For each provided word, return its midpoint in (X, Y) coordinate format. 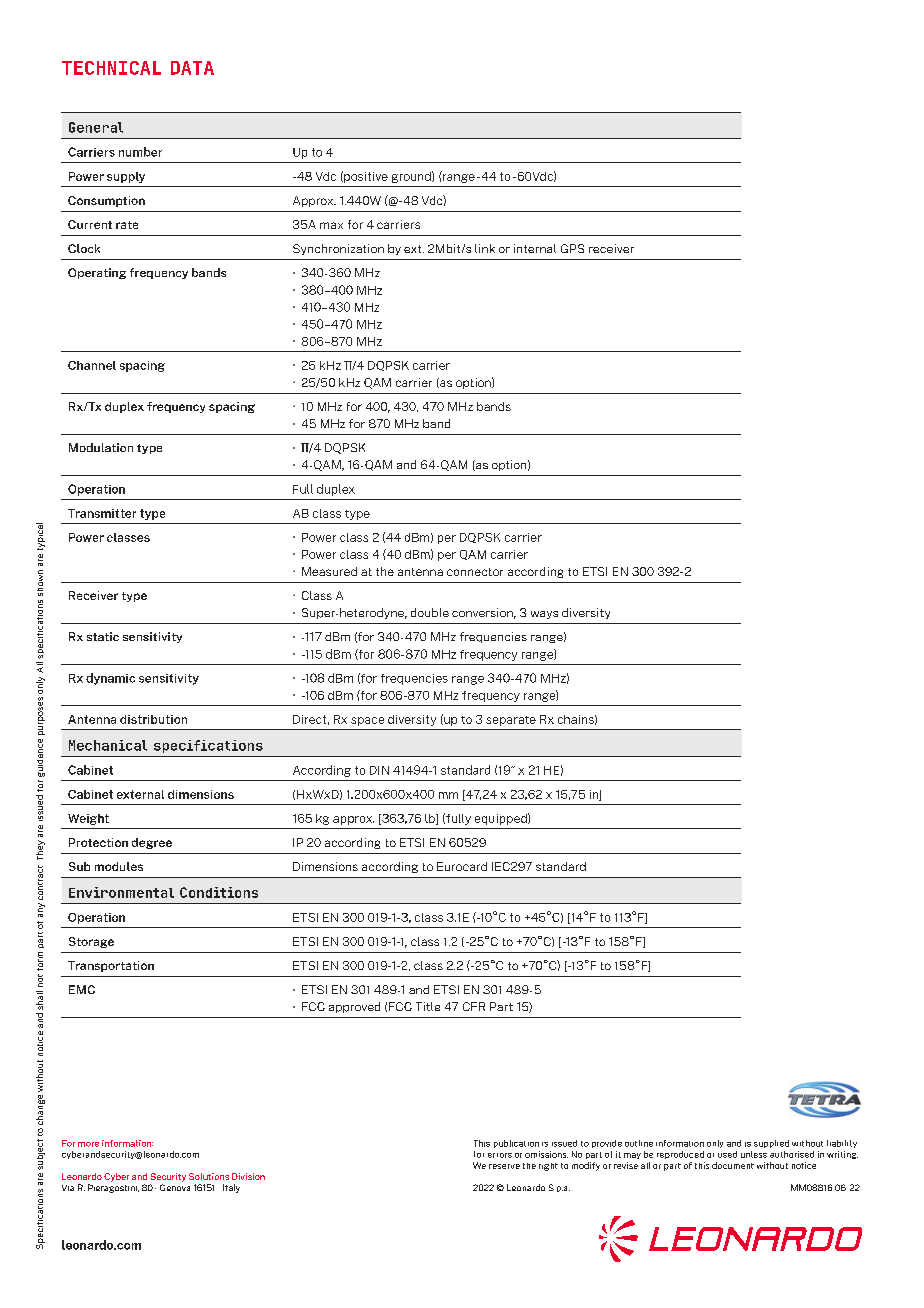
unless (754, 1154)
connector (475, 572)
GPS (572, 248)
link (485, 248)
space (367, 721)
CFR (474, 1006)
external (140, 794)
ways (544, 615)
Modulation (101, 447)
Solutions (209, 1176)
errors (500, 1155)
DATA (192, 68)
